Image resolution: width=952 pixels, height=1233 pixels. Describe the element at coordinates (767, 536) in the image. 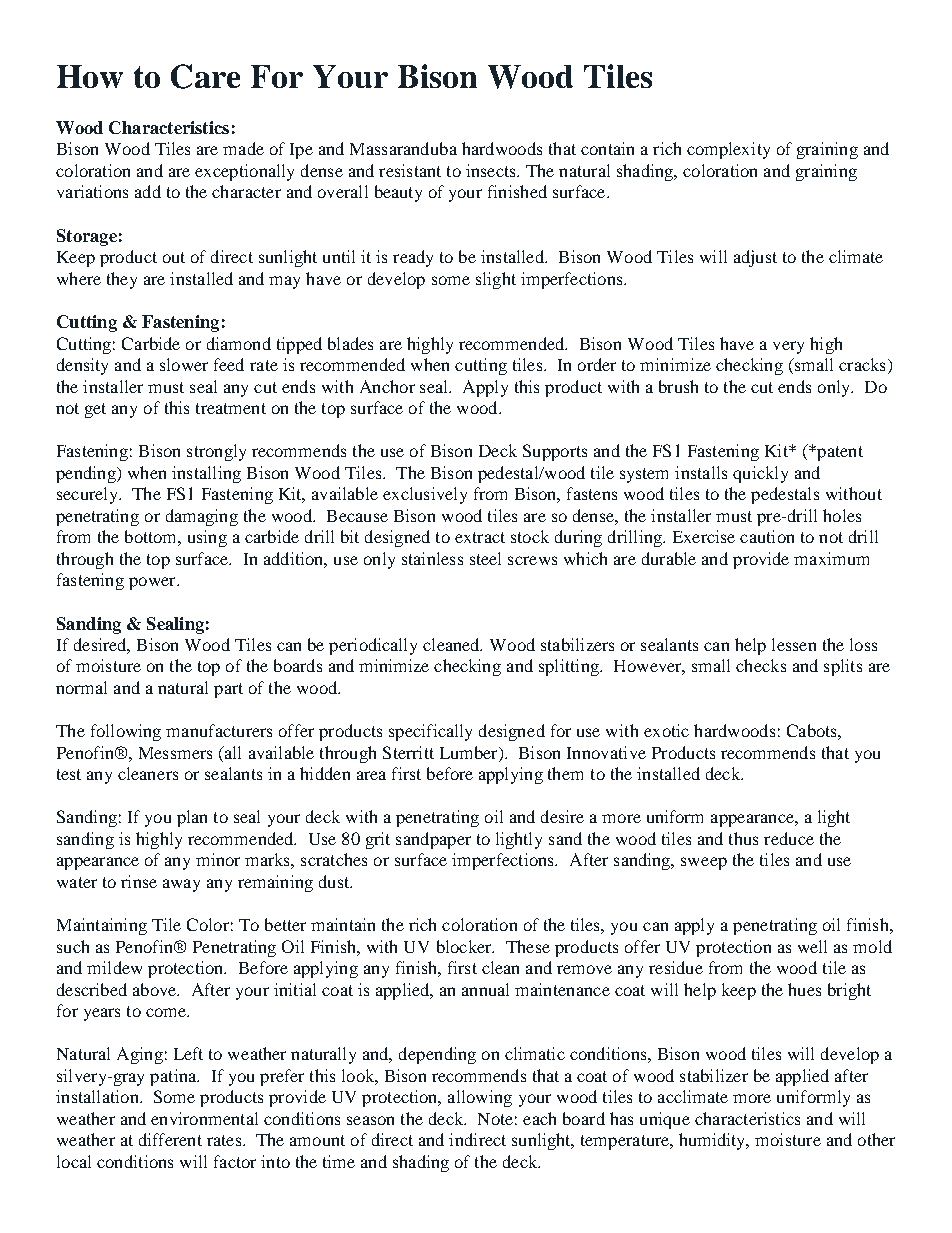

I see `caution` at that location.
